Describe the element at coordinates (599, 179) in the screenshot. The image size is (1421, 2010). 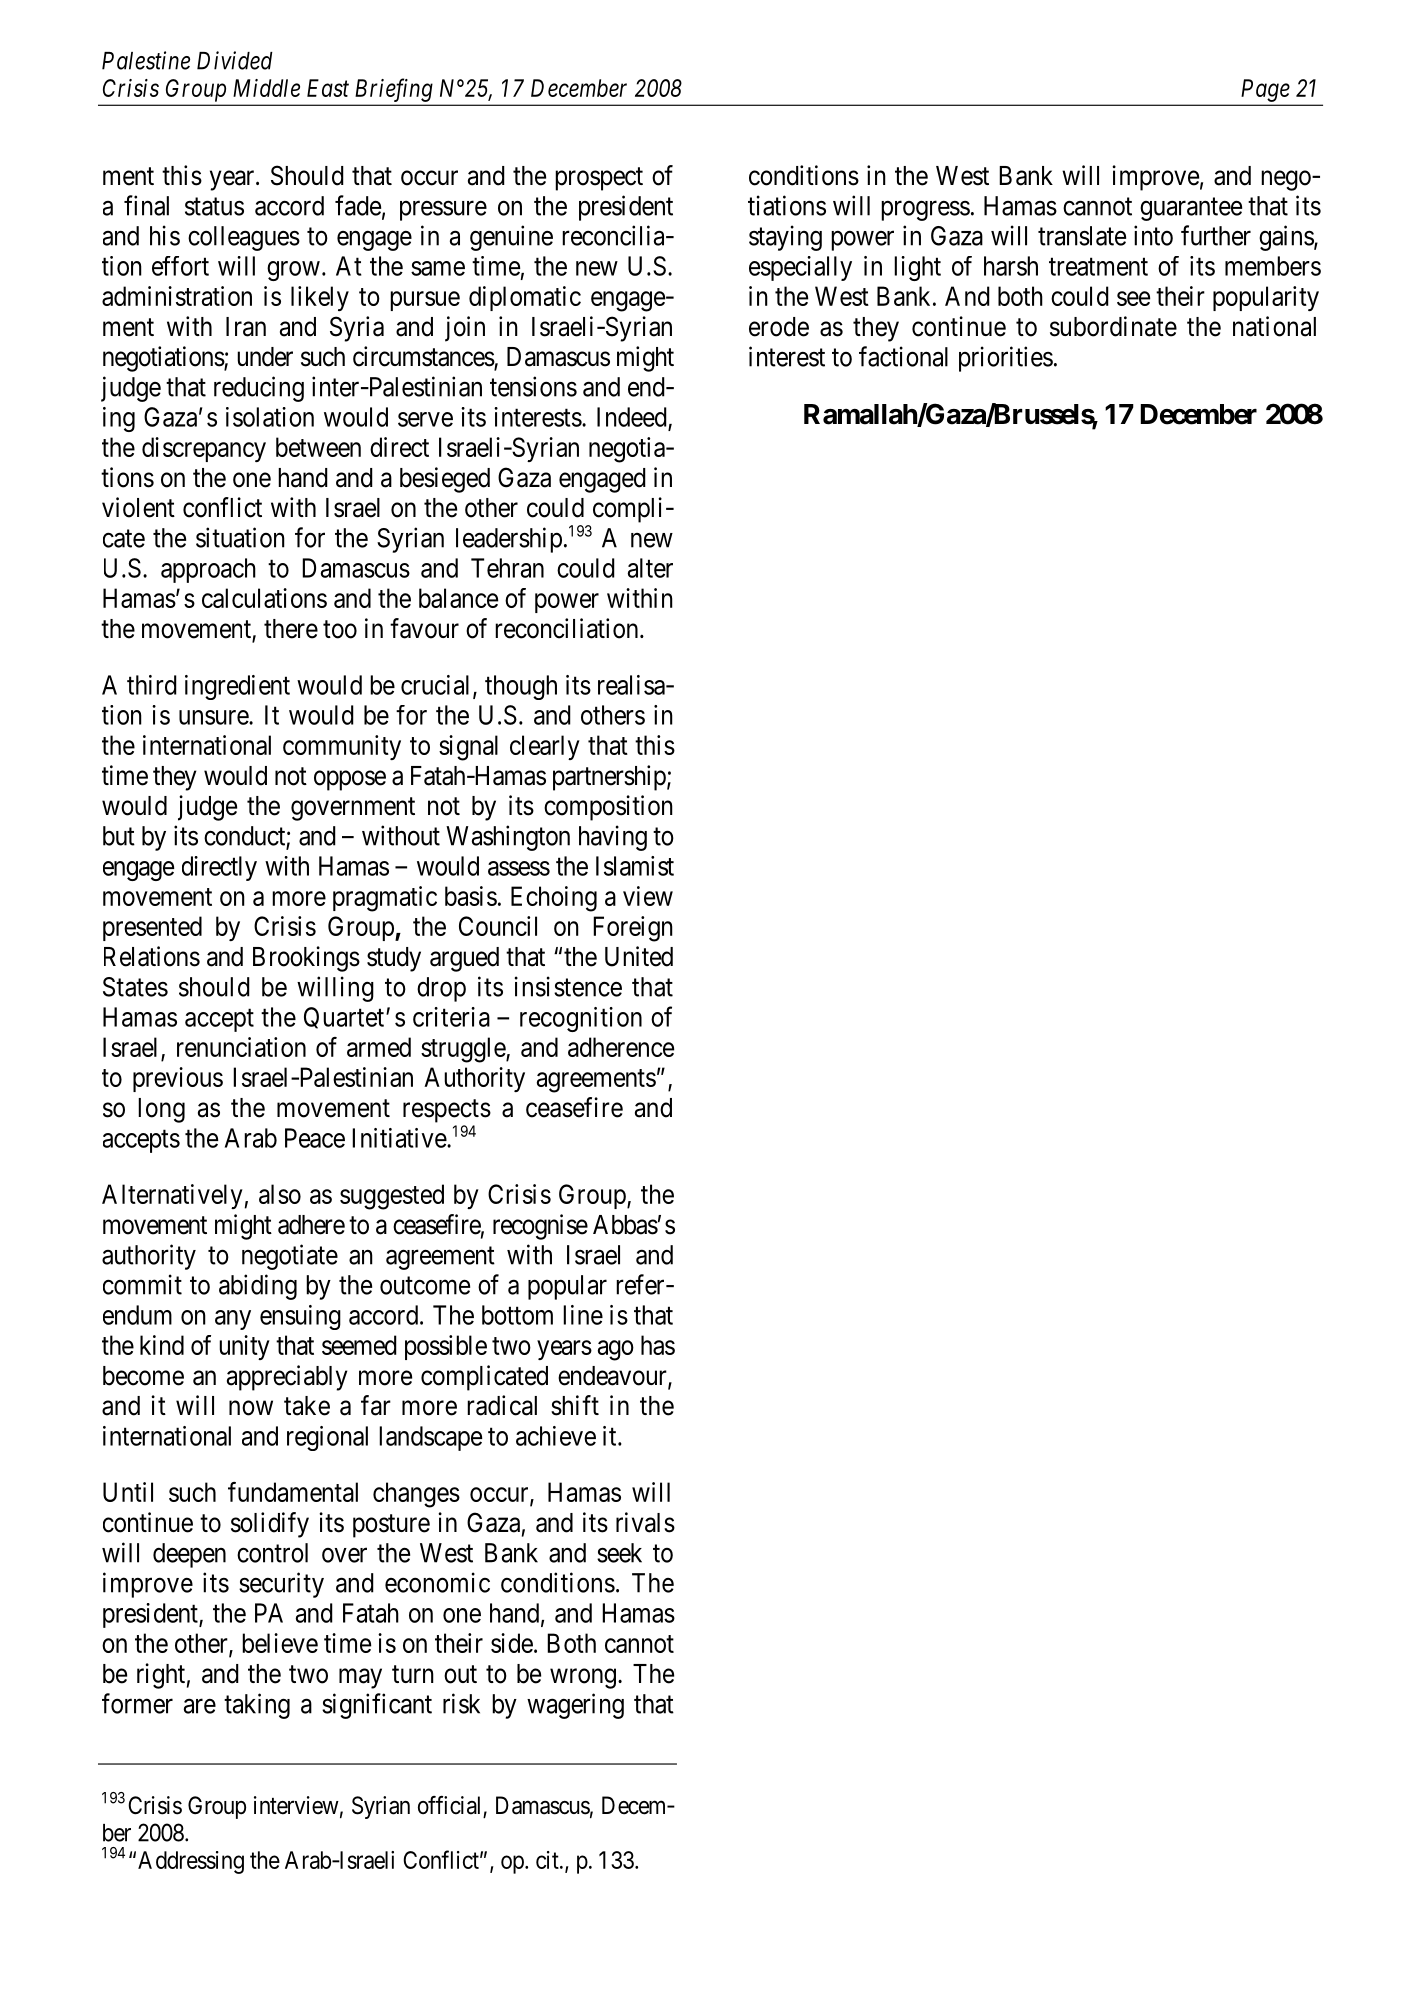
I see `prospect` at that location.
